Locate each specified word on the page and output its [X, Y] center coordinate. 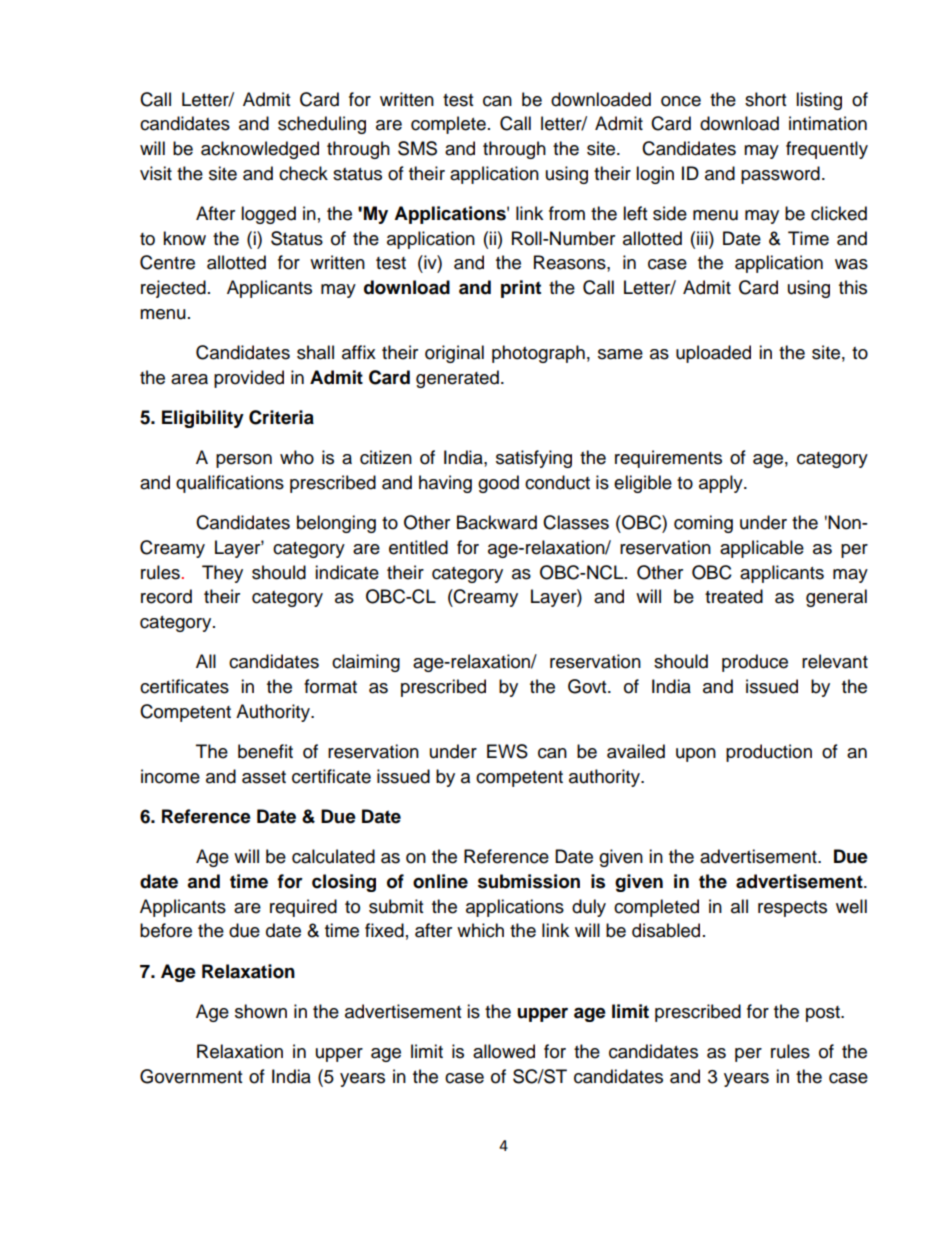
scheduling [322, 125]
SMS [417, 148]
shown [261, 1011]
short [765, 99]
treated [734, 596]
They [222, 574]
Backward [497, 522]
